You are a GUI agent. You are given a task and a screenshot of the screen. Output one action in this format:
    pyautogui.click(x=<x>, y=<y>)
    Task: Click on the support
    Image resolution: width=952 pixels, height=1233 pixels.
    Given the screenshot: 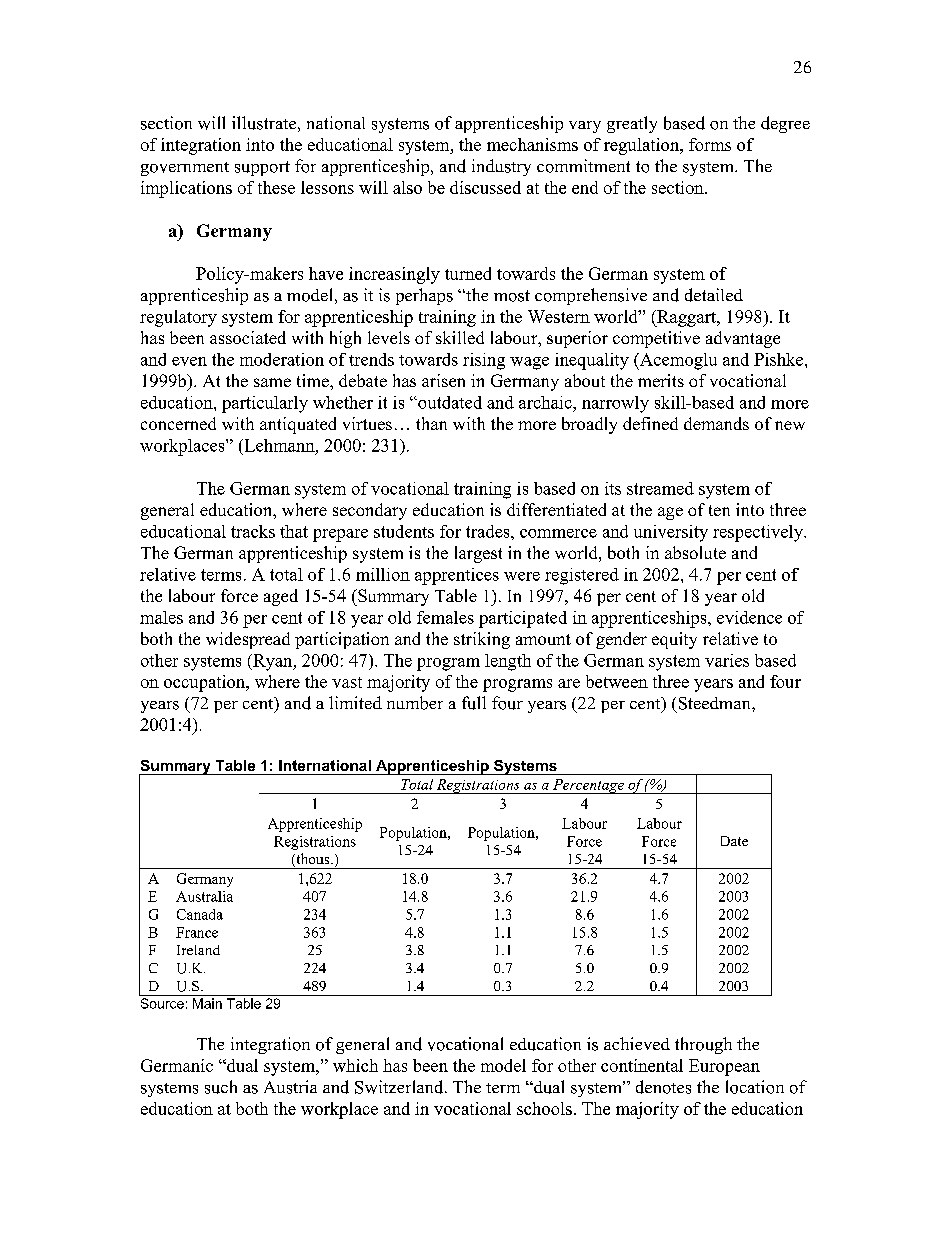 What is the action you would take?
    pyautogui.click(x=262, y=168)
